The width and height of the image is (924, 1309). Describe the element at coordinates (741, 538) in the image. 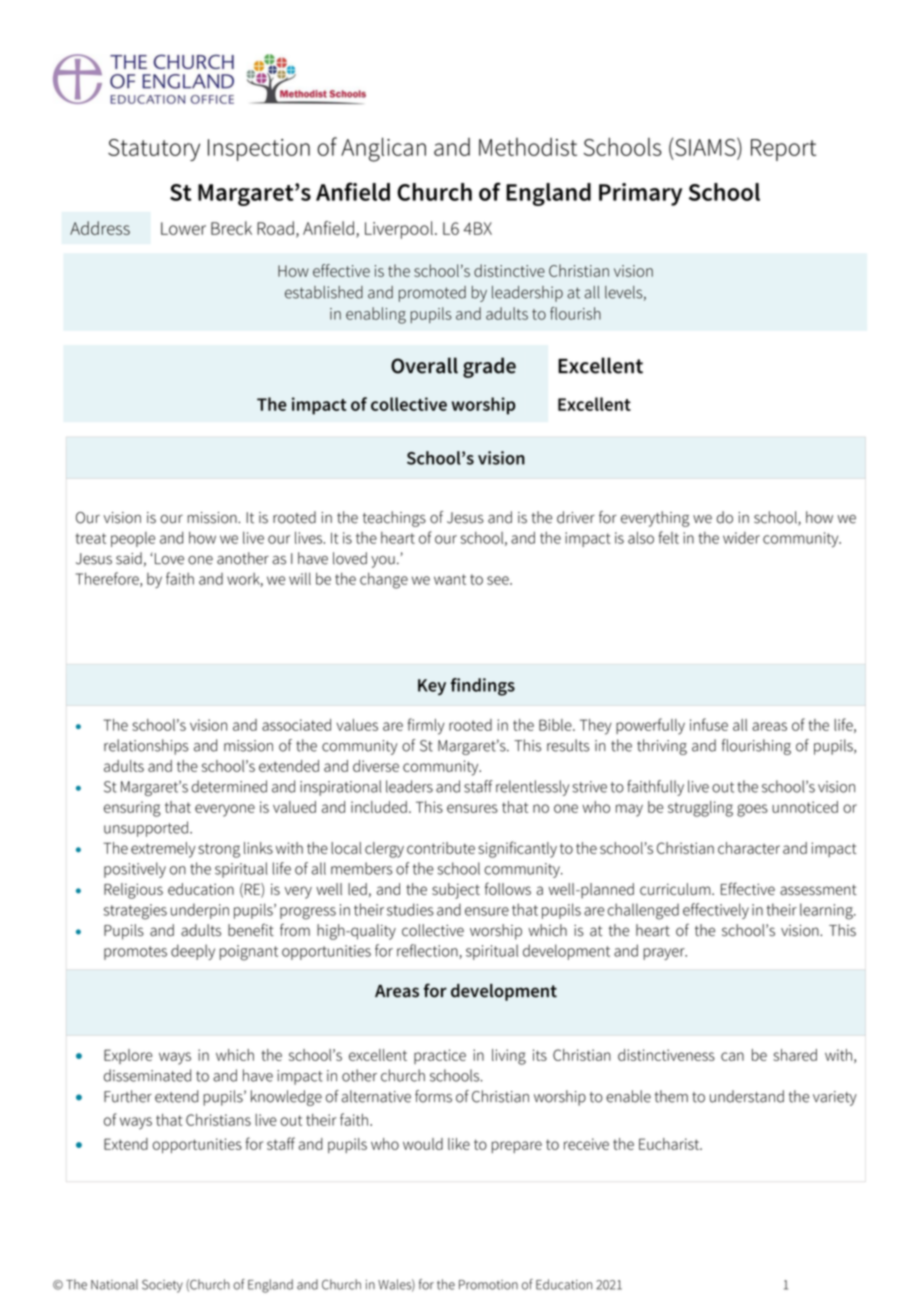

I see `wider` at that location.
